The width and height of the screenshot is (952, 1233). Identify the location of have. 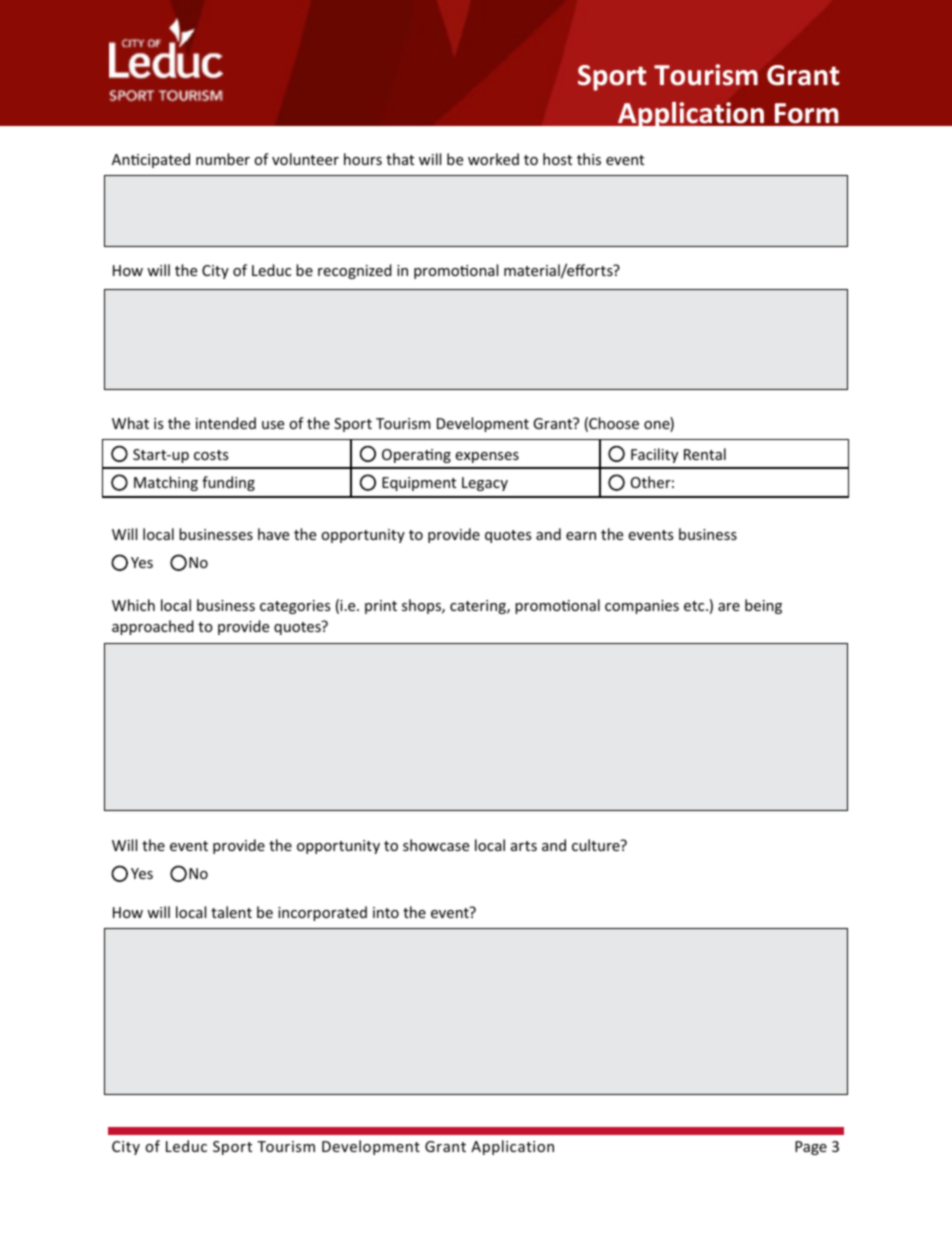
(273, 534).
